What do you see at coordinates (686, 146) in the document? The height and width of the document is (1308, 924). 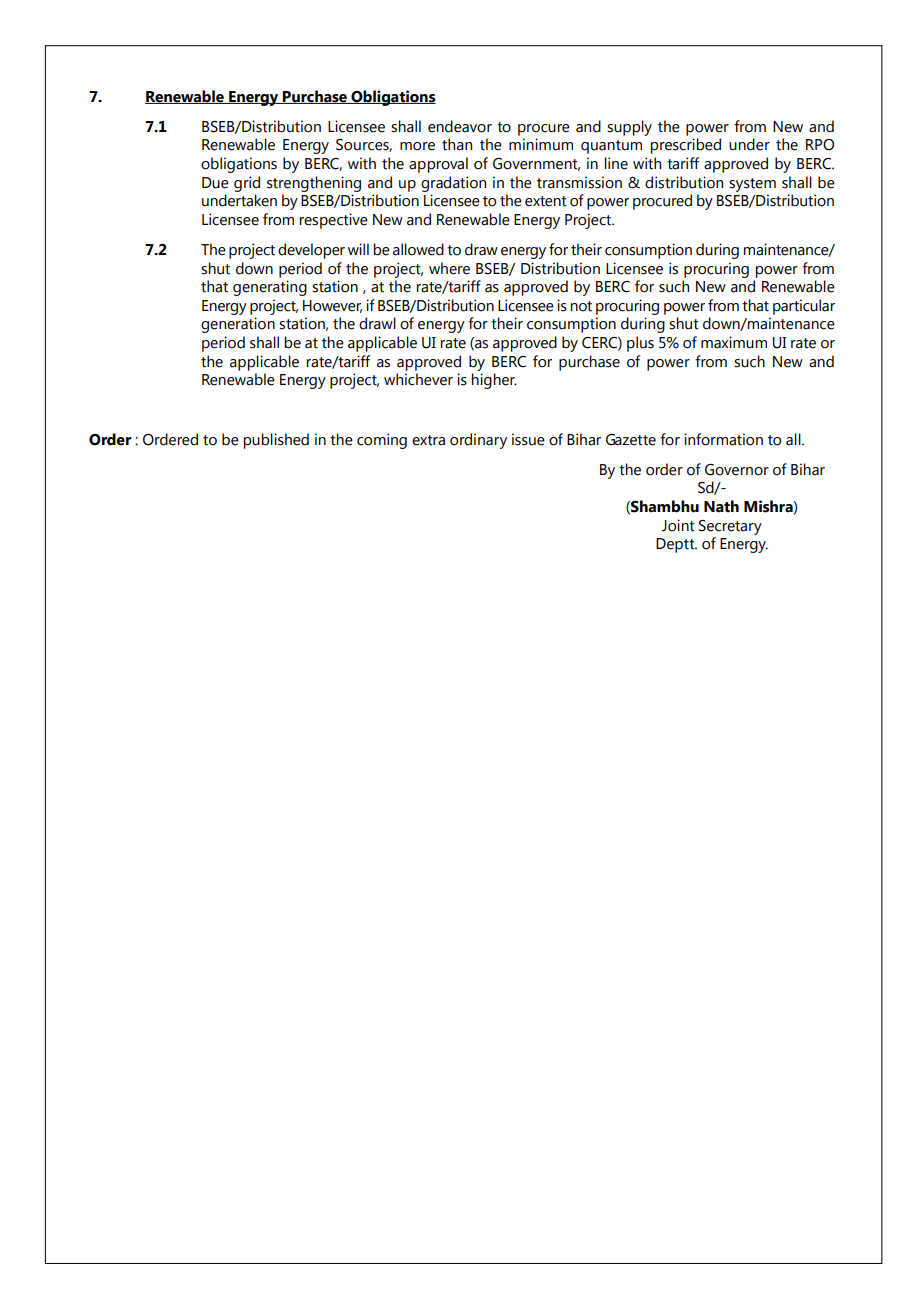 I see `prescribed` at bounding box center [686, 146].
